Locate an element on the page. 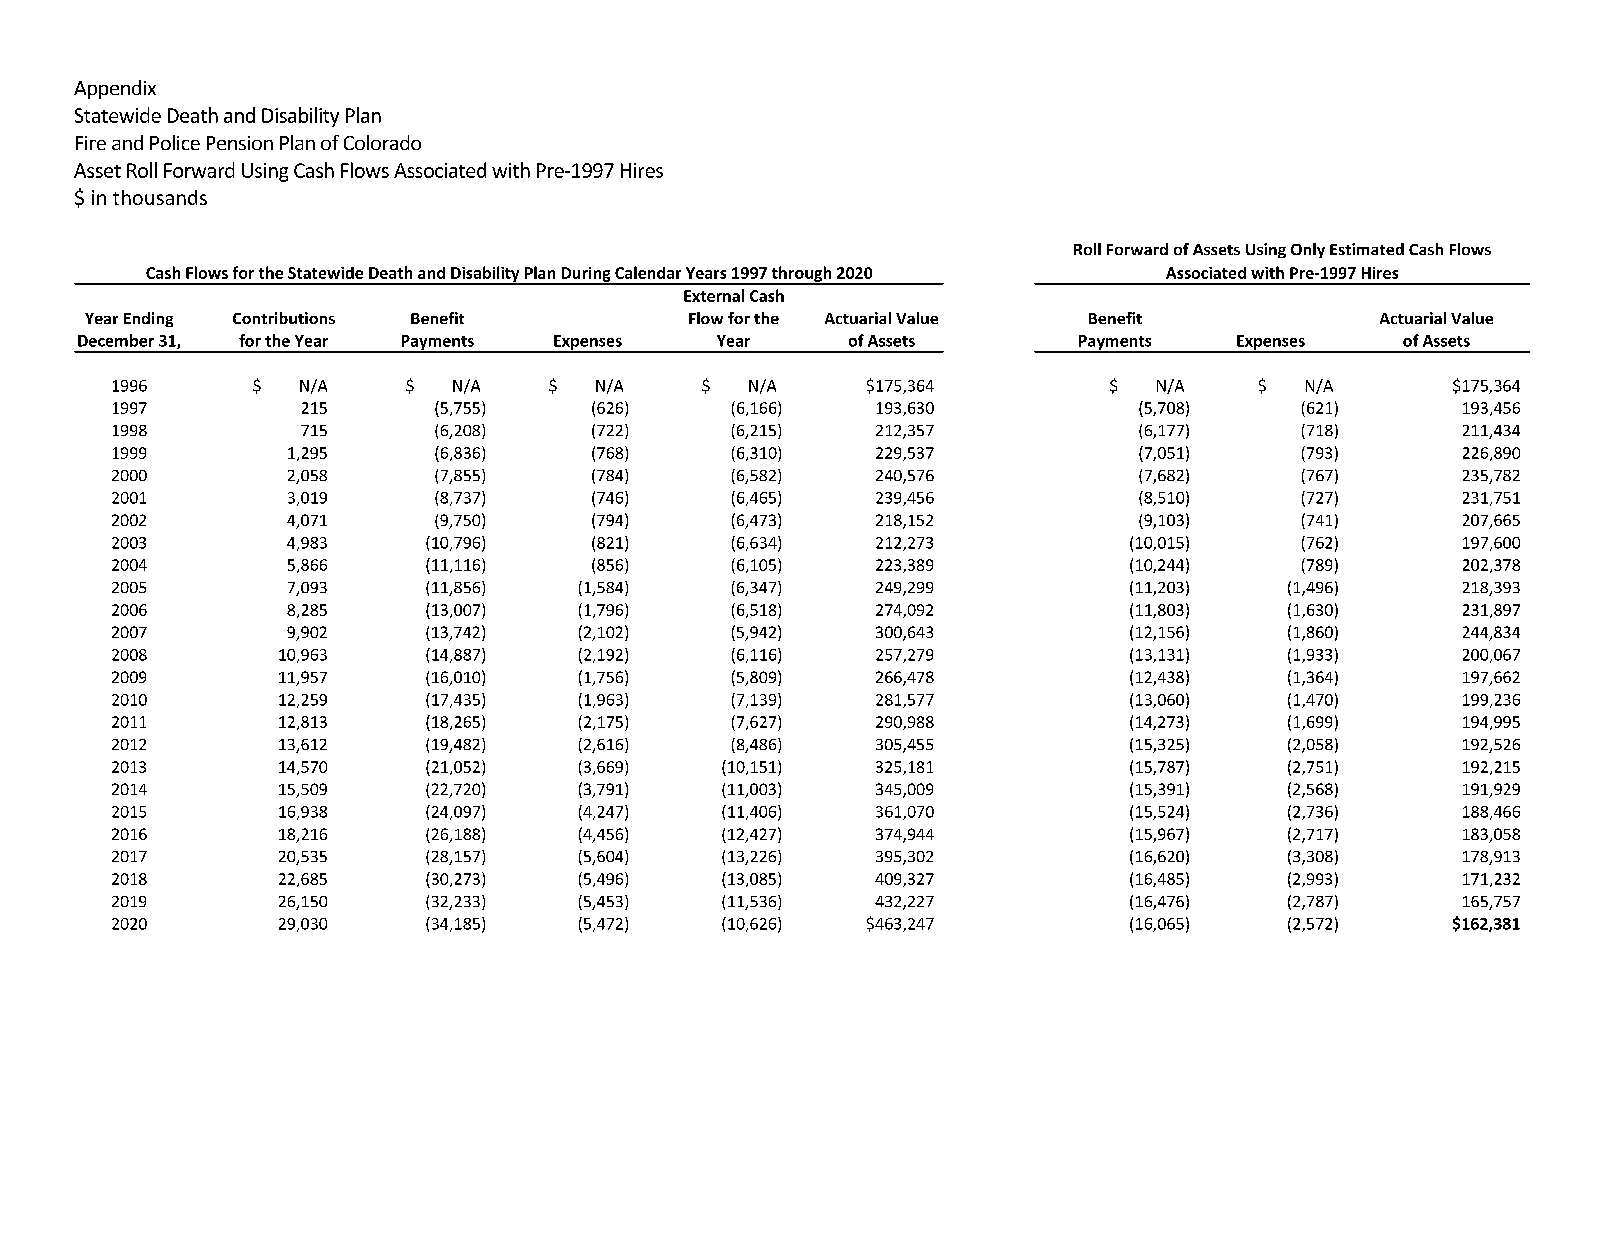 The height and width of the document is (1254, 1623). thousands is located at coordinates (160, 197).
